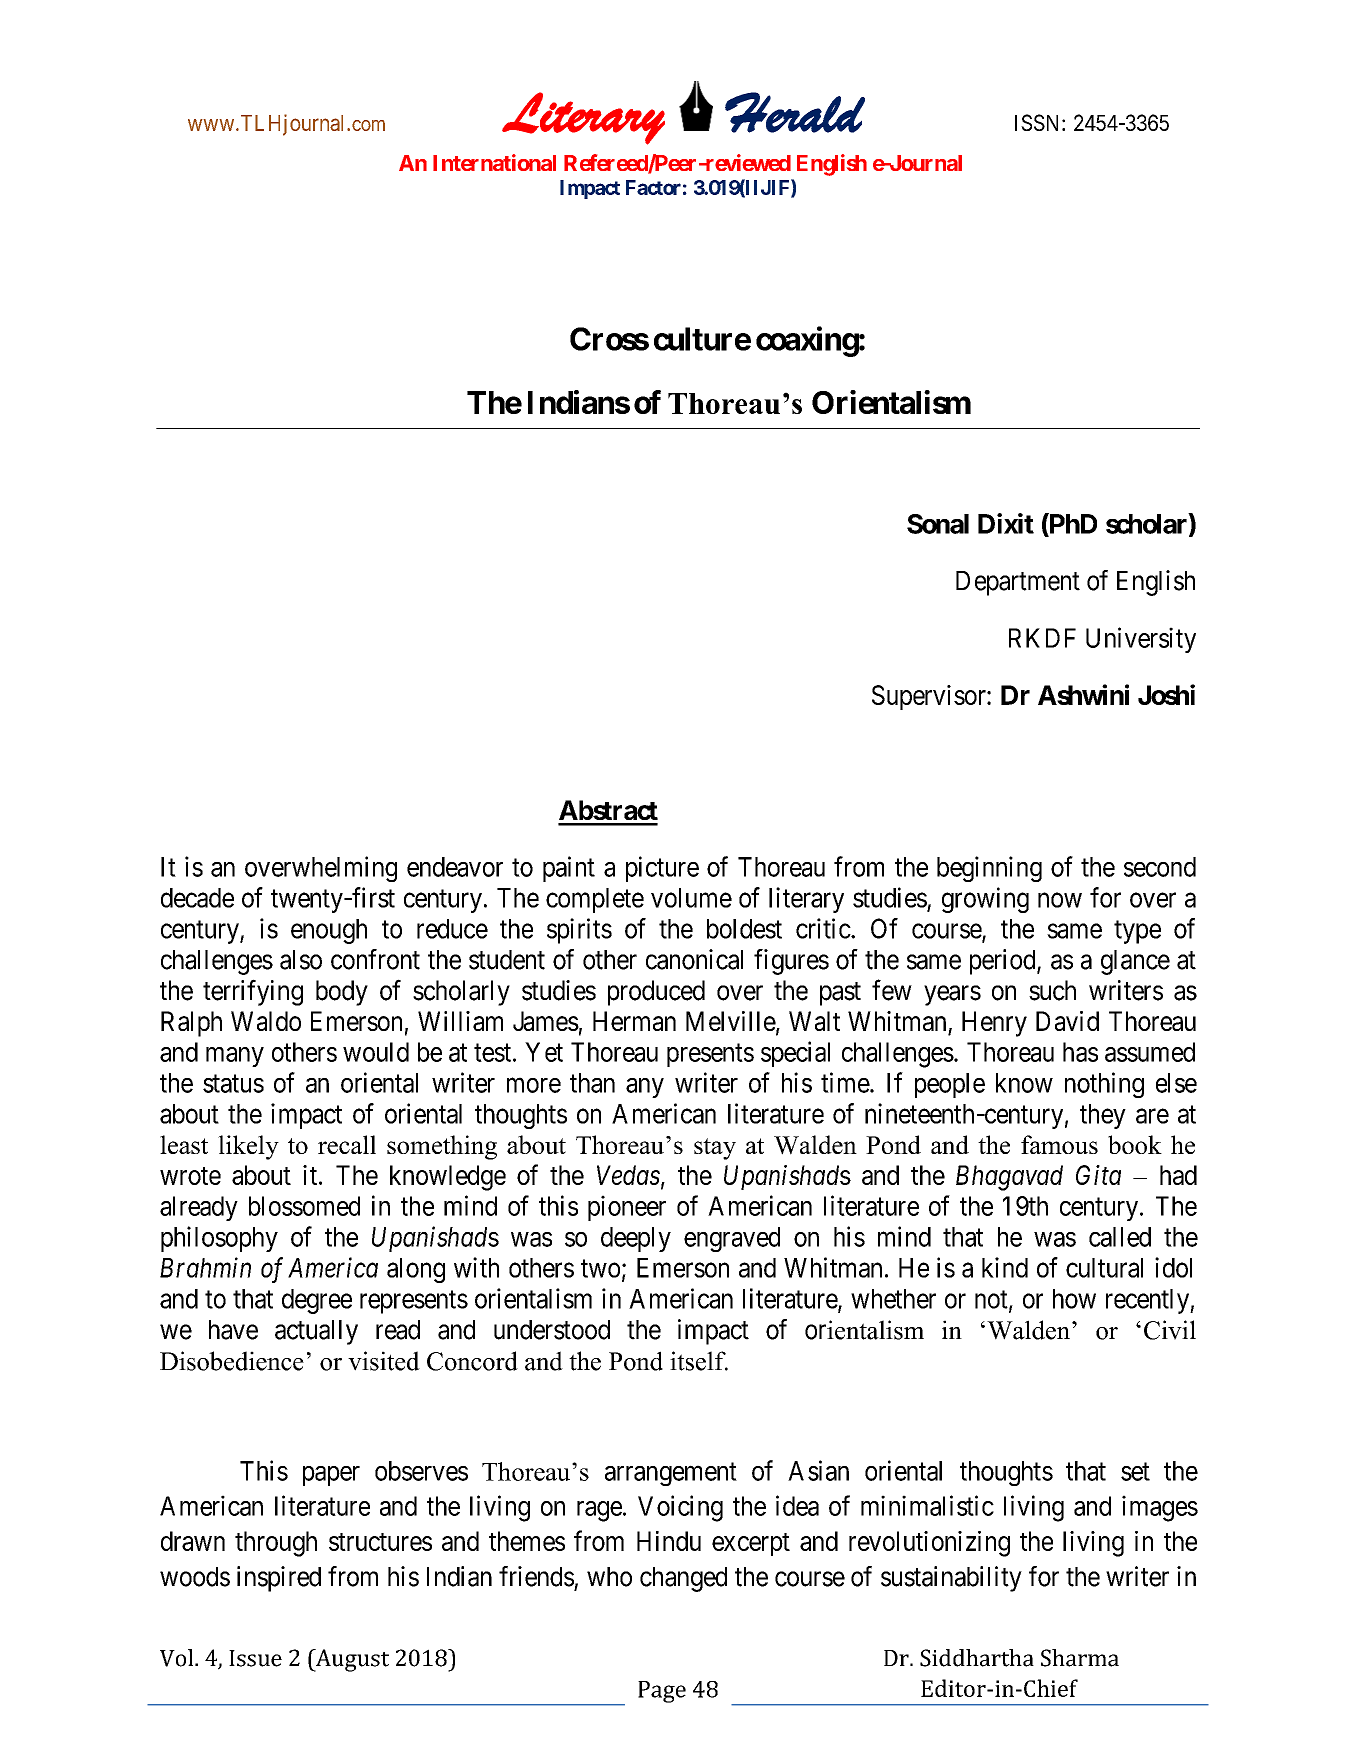 This screenshot has height=1755, width=1356. I want to click on Issue, so click(255, 1658).
